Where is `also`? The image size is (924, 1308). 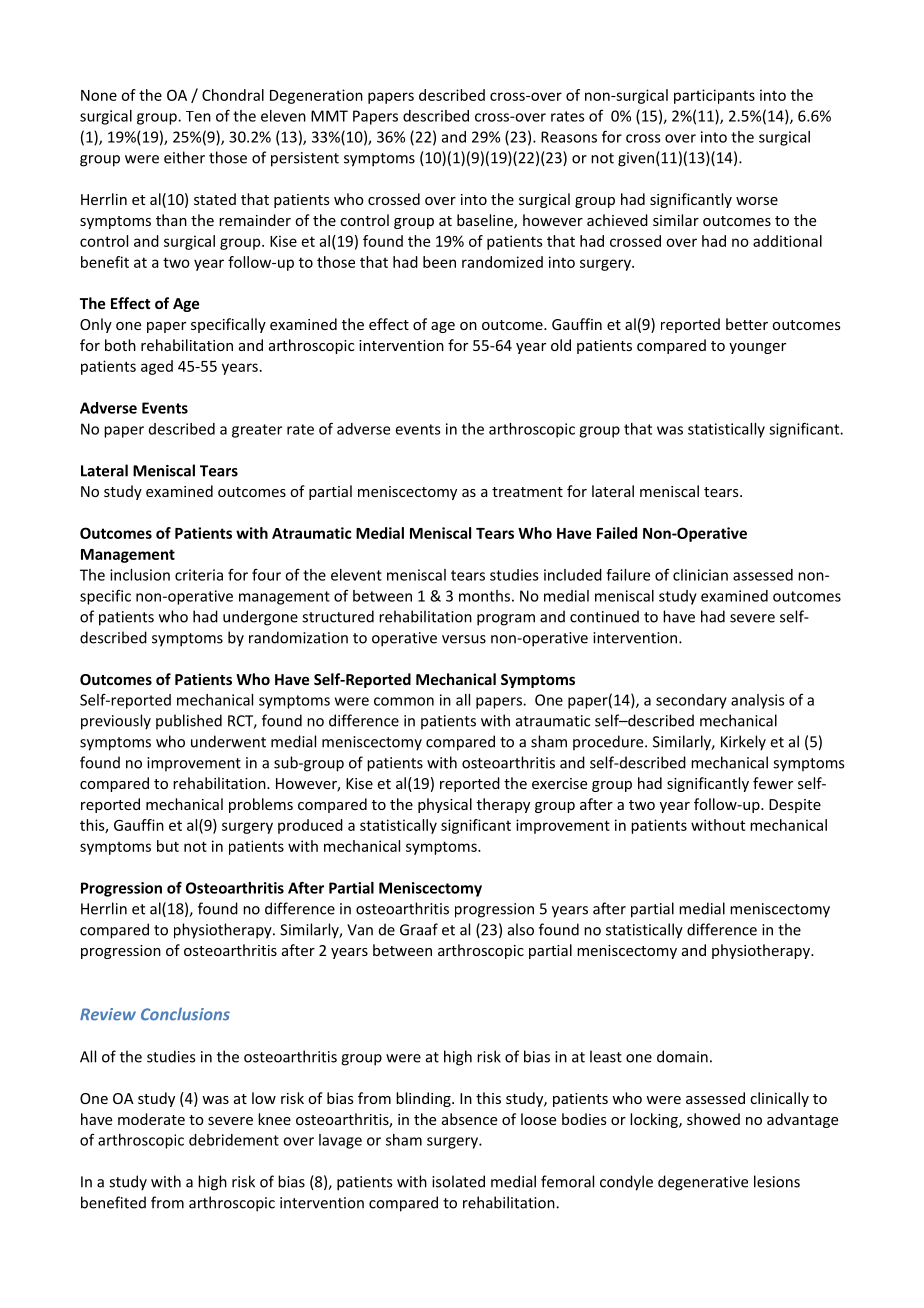 also is located at coordinates (521, 929).
